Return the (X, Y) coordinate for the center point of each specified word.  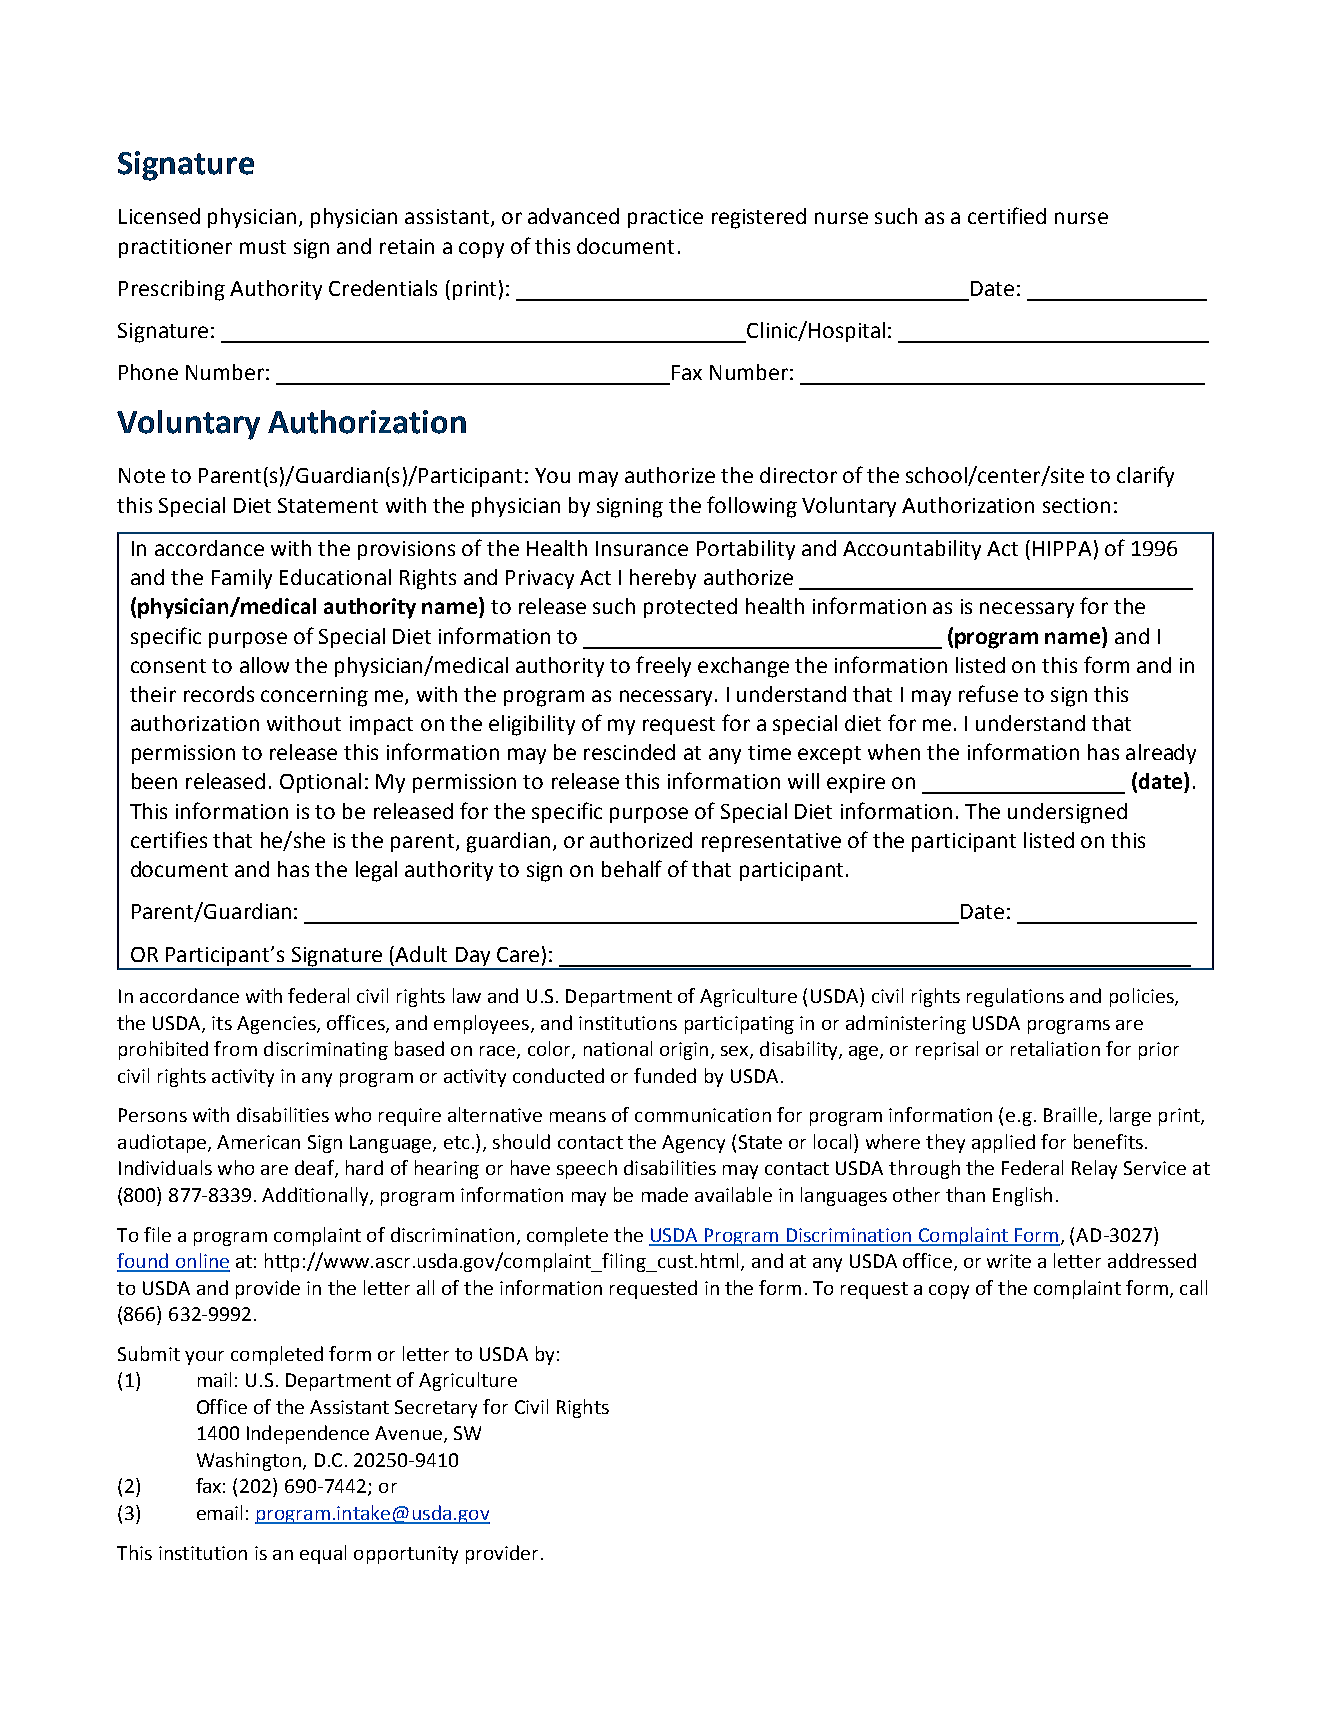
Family (242, 579)
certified (1007, 215)
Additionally (316, 1196)
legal (376, 871)
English (1022, 1196)
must (263, 247)
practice (665, 218)
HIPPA (1062, 548)
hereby (663, 579)
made (665, 1194)
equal (323, 1554)
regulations (1015, 997)
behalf (632, 868)
